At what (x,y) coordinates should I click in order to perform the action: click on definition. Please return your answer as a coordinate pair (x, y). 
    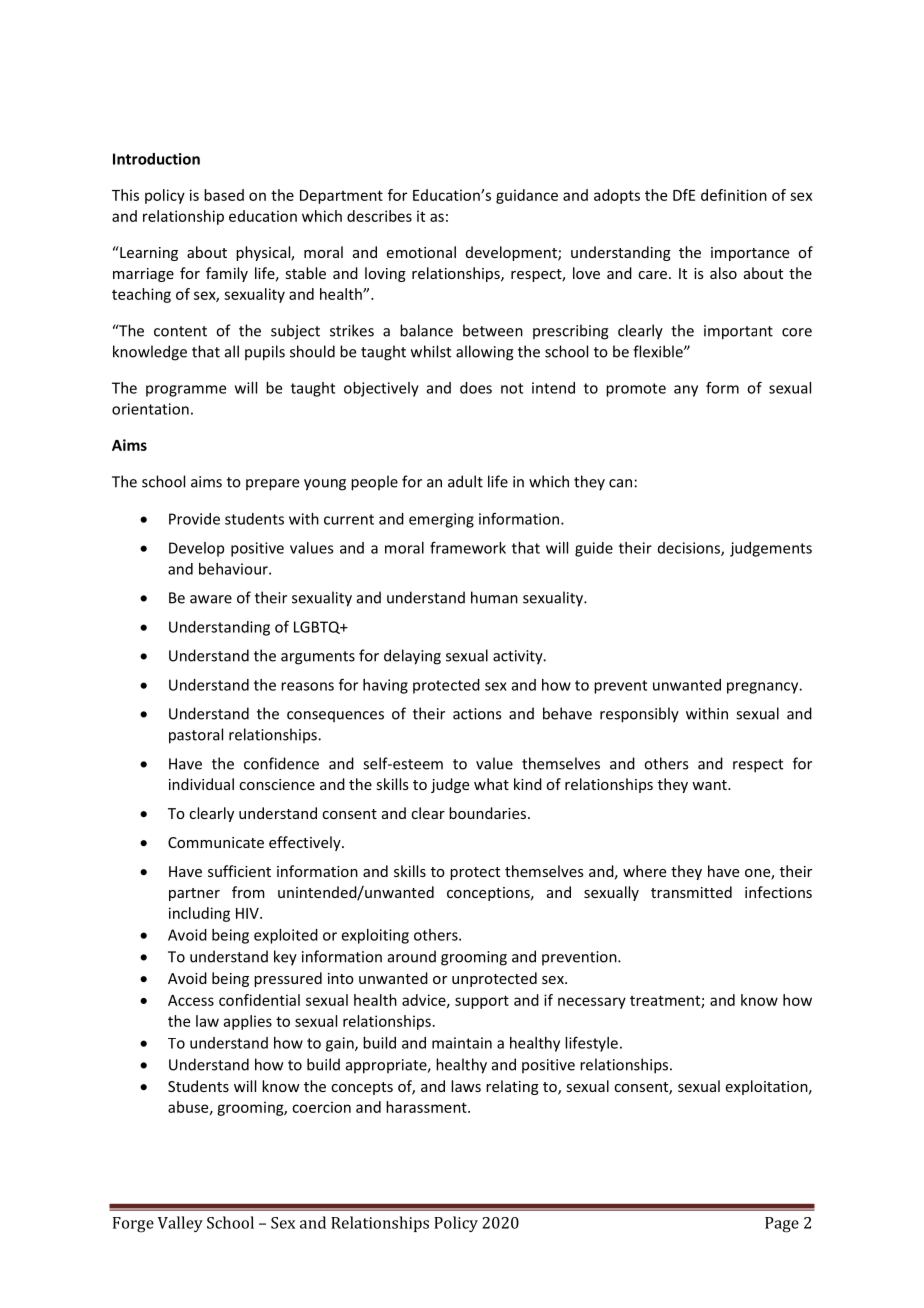
    Looking at the image, I should click on (734, 195).
